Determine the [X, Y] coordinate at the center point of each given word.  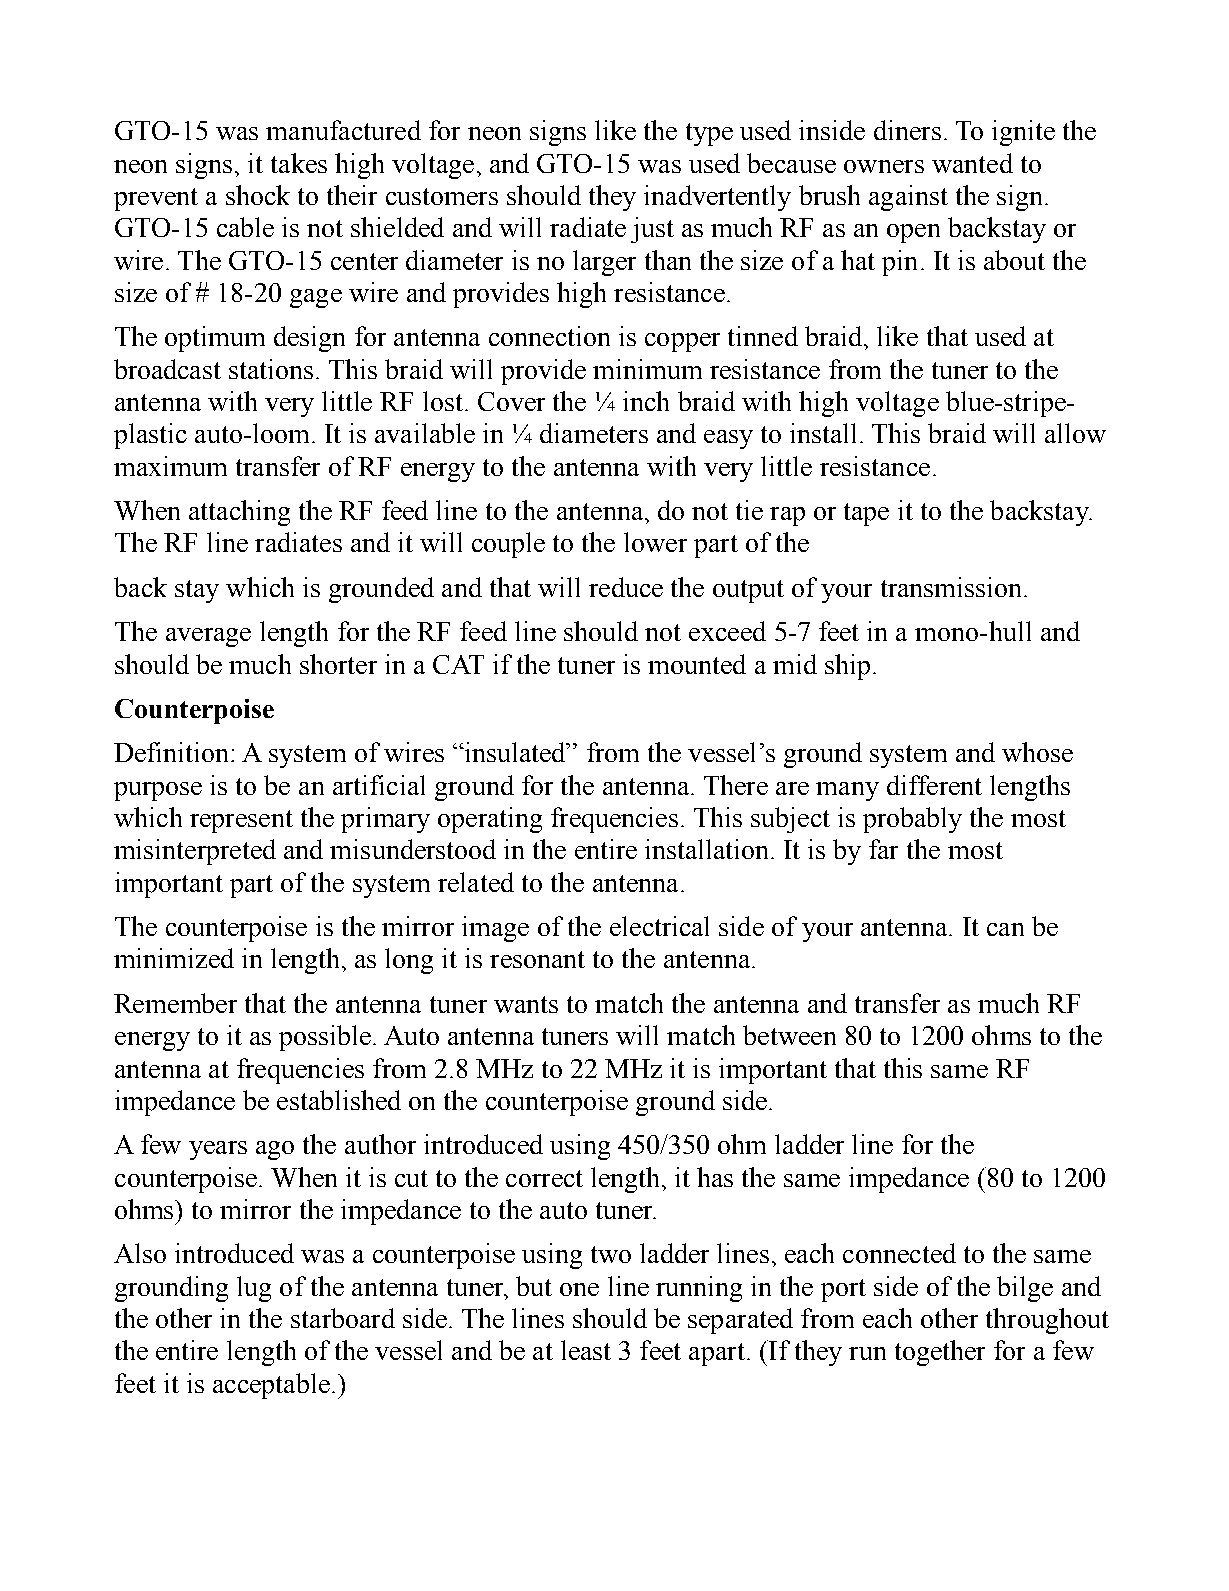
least [586, 1350]
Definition [173, 752]
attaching [239, 513]
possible [325, 1038]
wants [526, 1004]
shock [258, 195]
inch [646, 401]
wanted [972, 163]
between [789, 1035]
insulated [515, 752]
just [652, 230]
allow [1075, 433]
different [934, 785]
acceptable [271, 1386]
